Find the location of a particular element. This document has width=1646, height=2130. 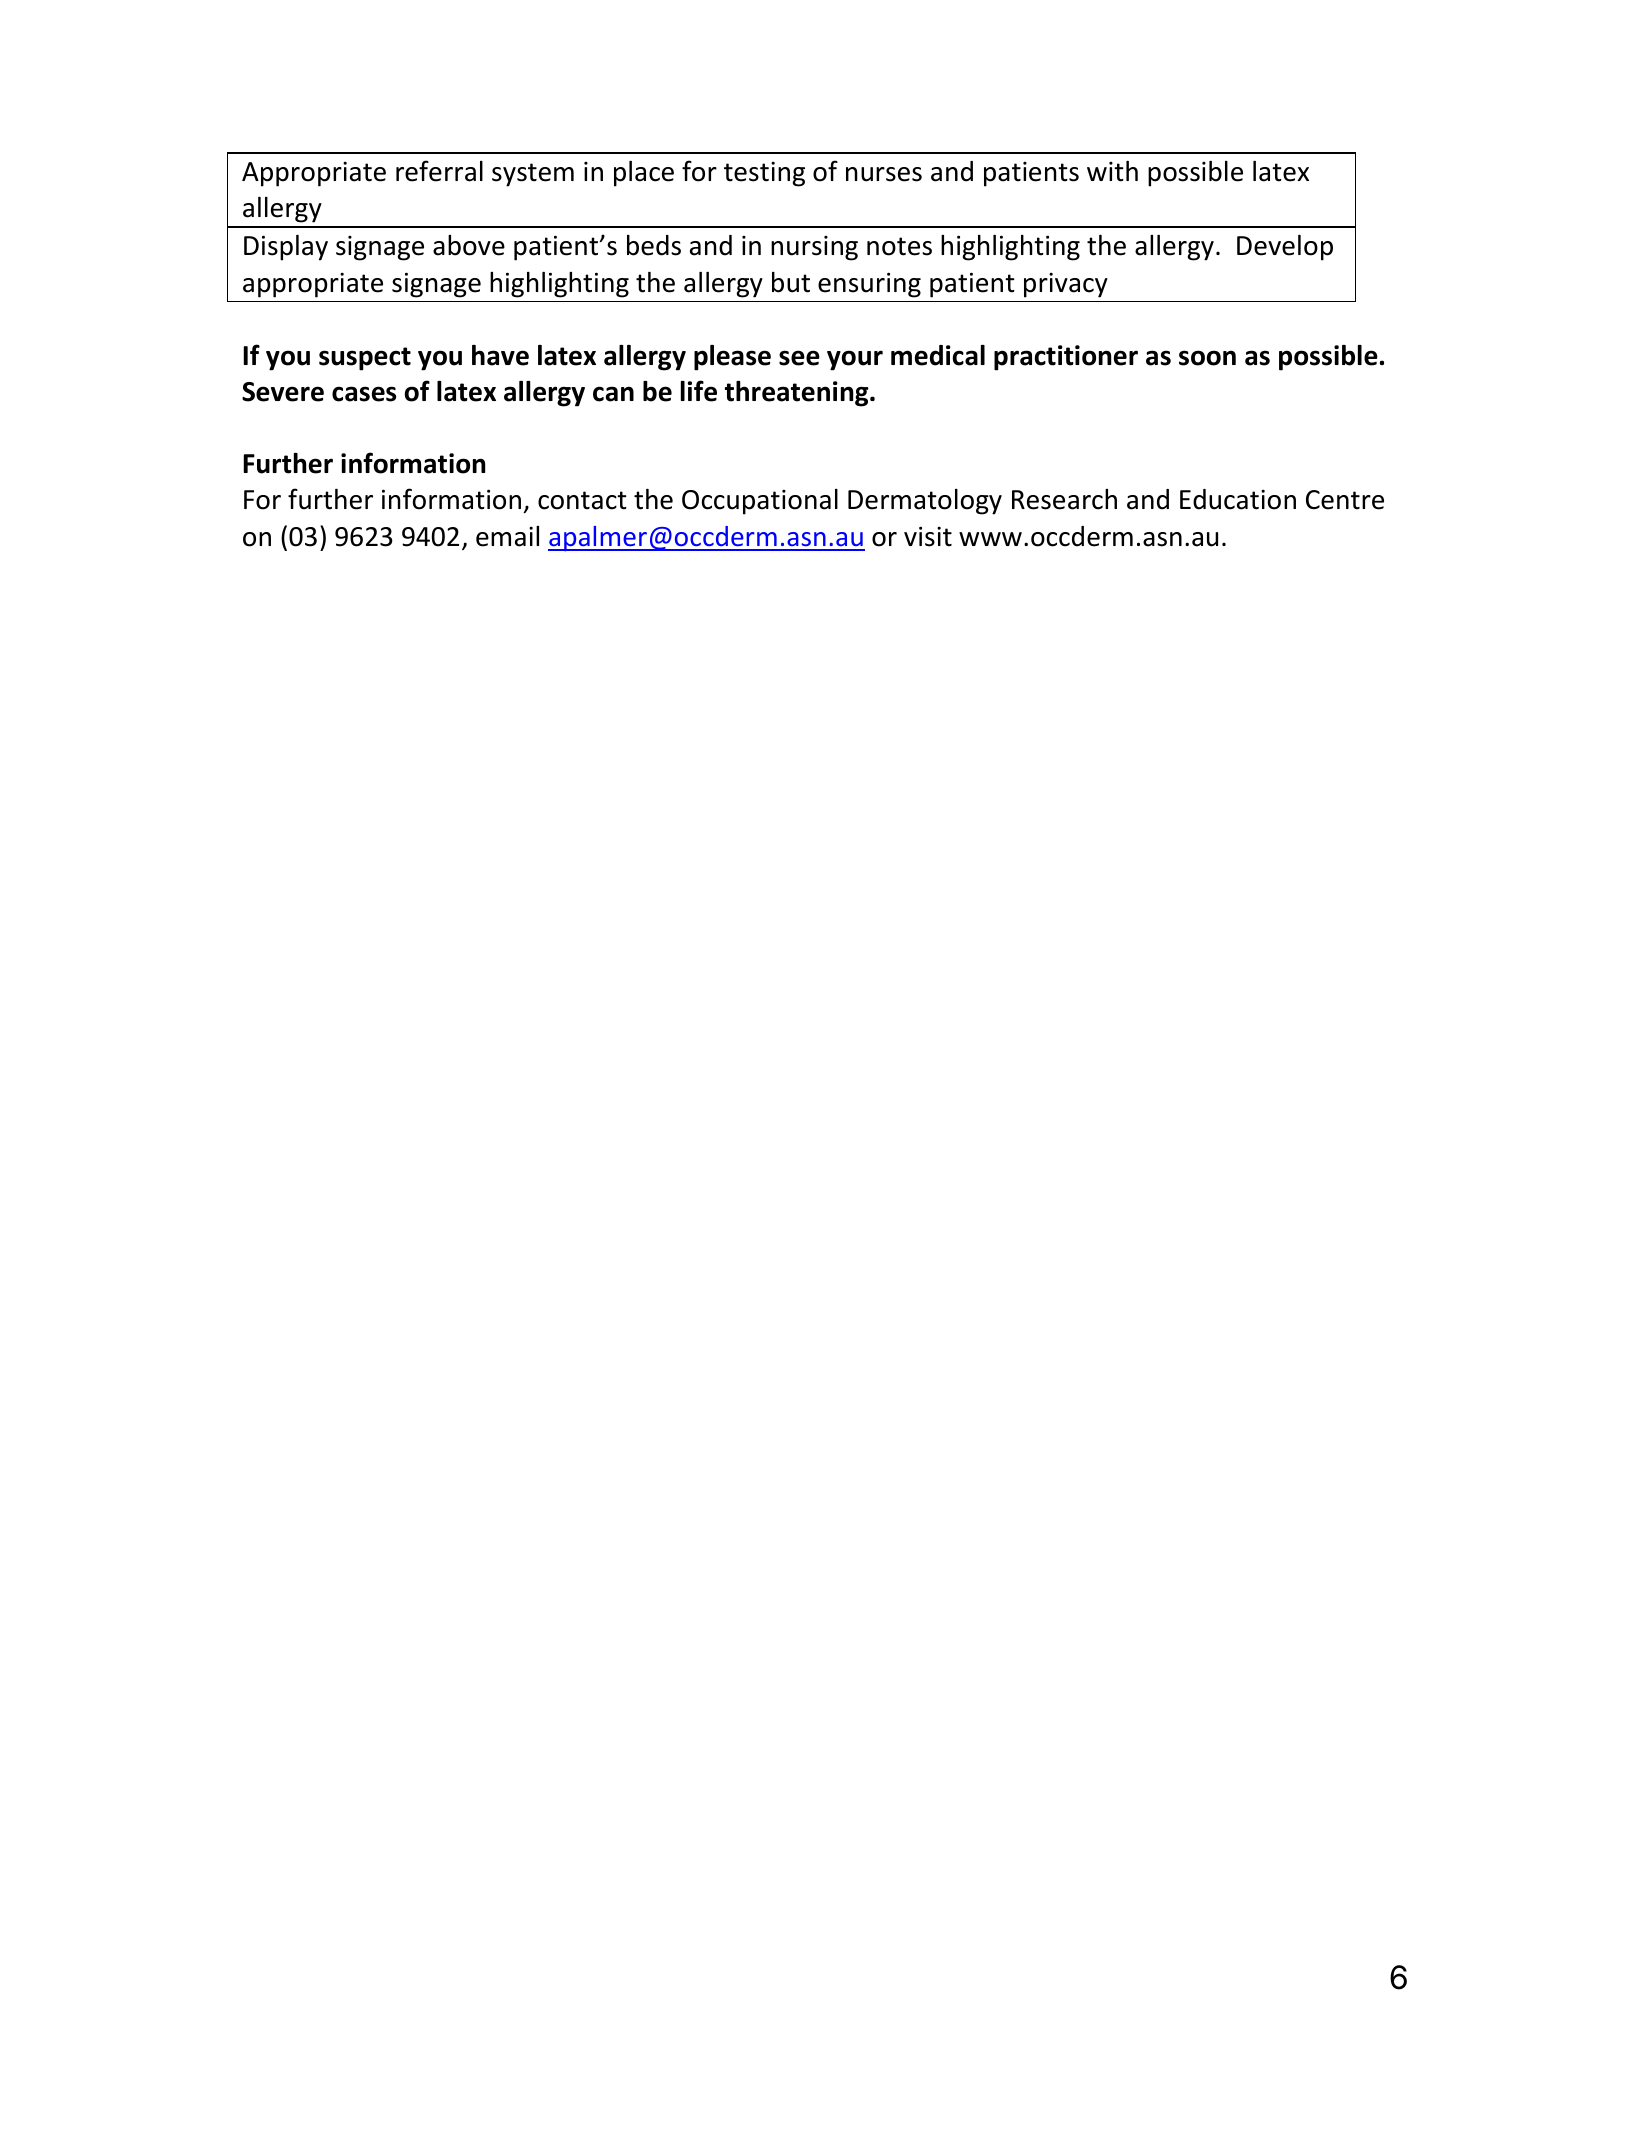

testing is located at coordinates (764, 174).
